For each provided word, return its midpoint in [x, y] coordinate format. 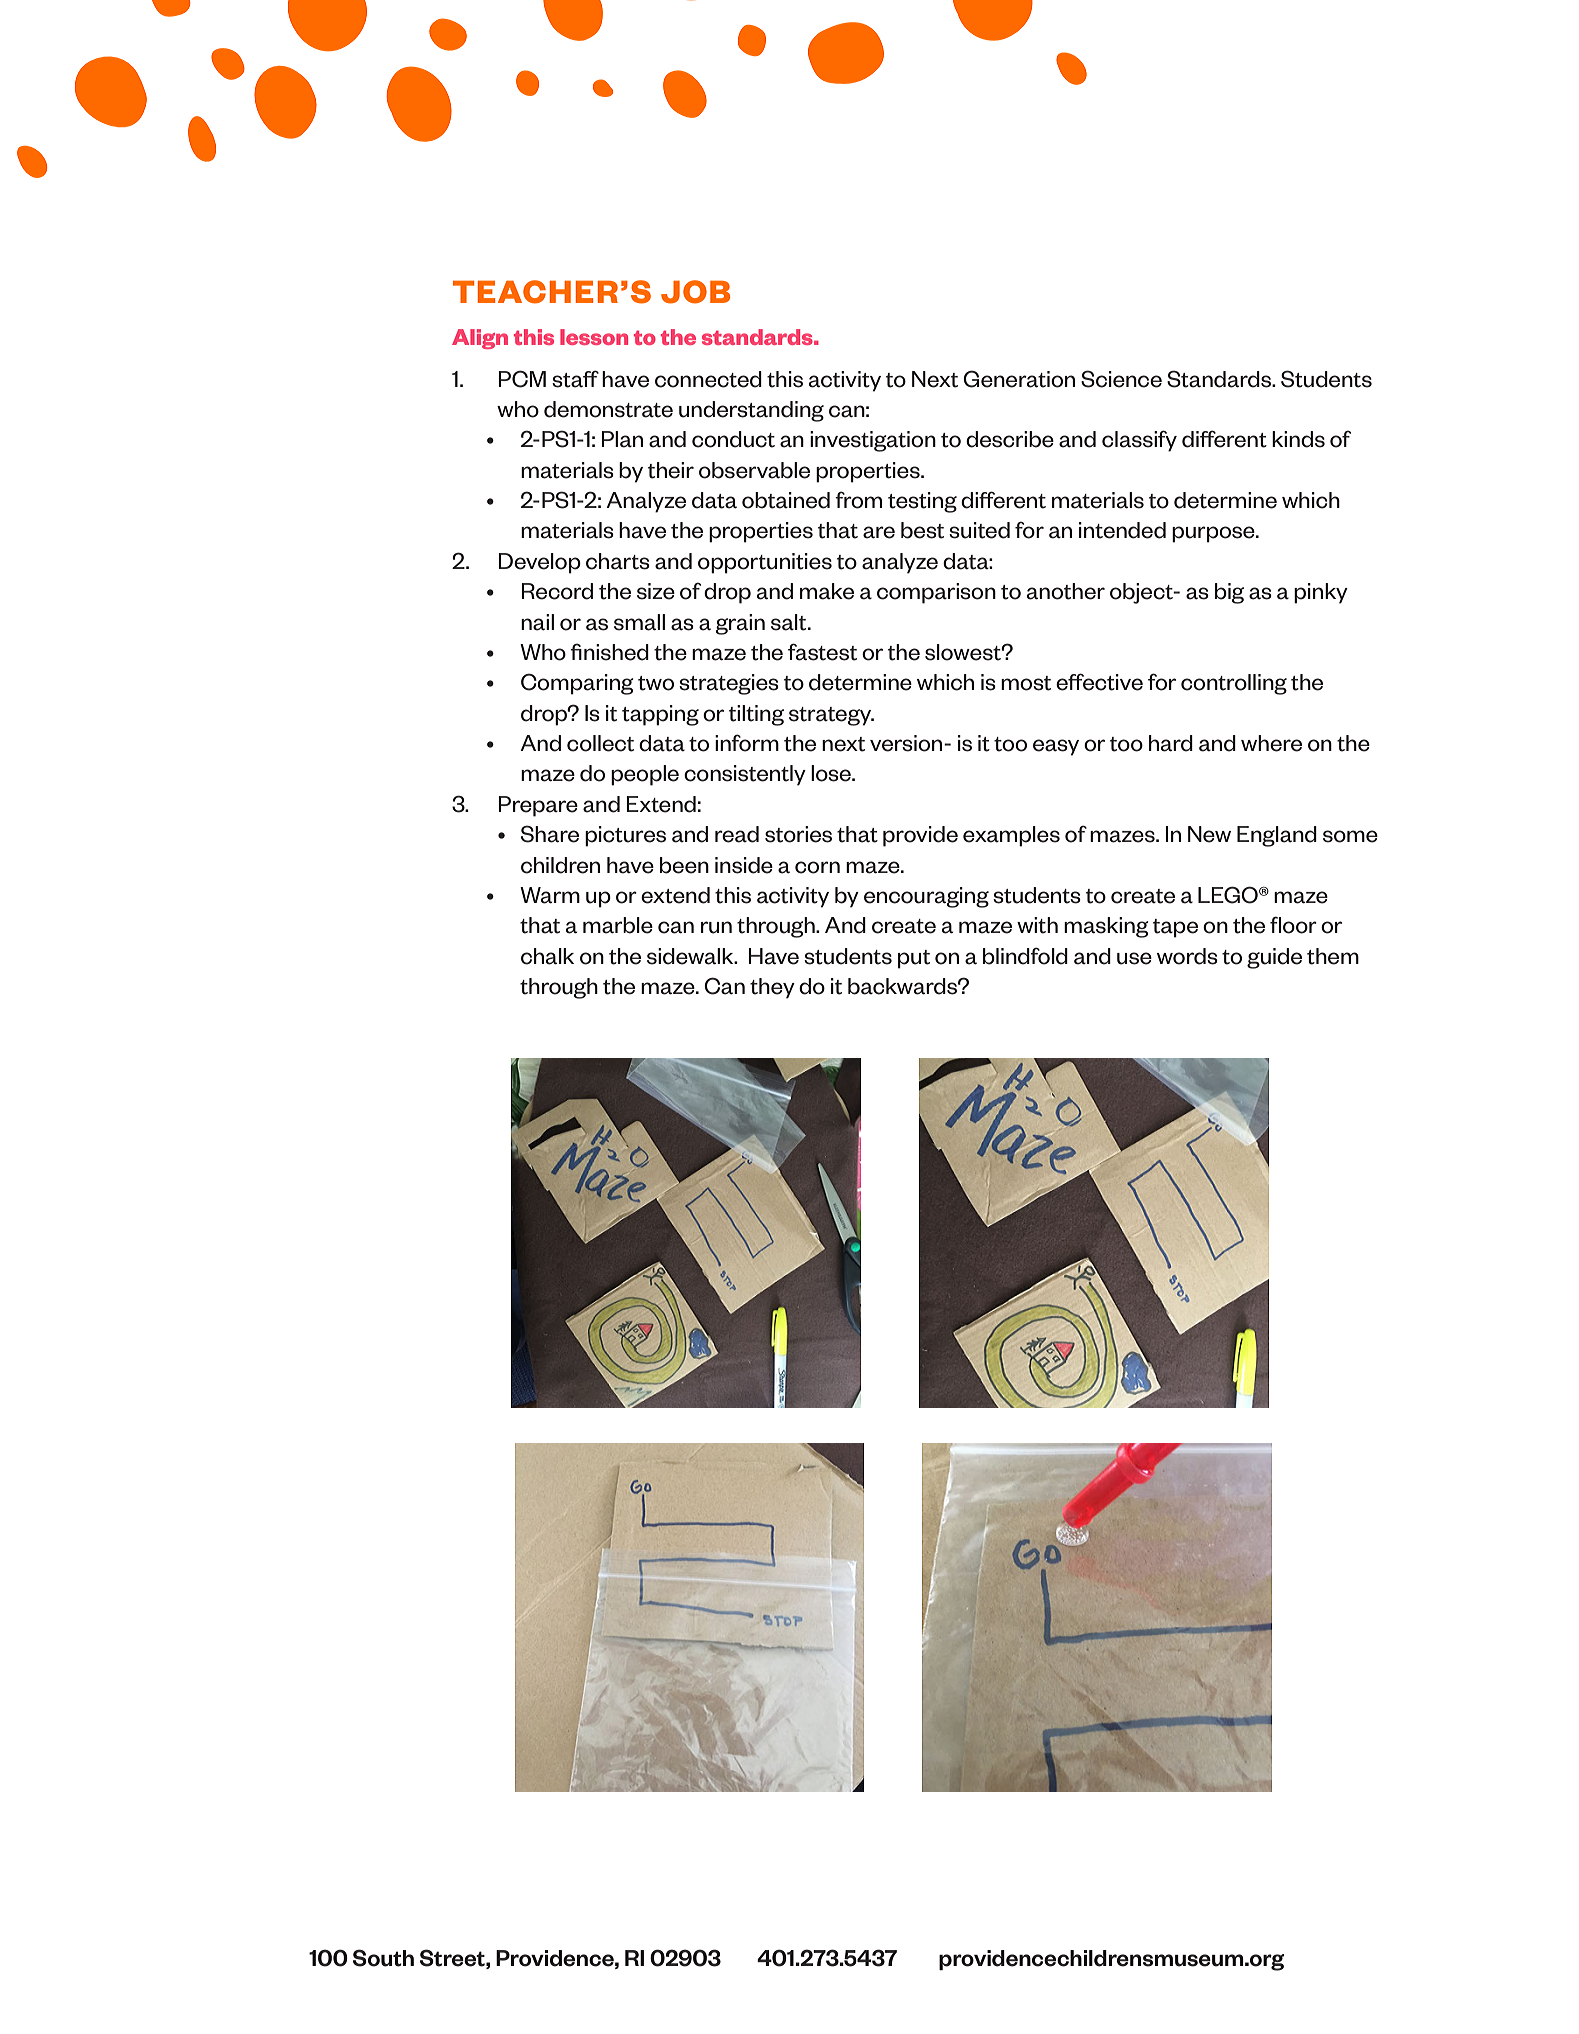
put [914, 959]
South [383, 1958]
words [1187, 956]
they [772, 988]
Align [480, 339]
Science [1121, 379]
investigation [873, 441]
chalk [547, 956]
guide [1274, 958]
